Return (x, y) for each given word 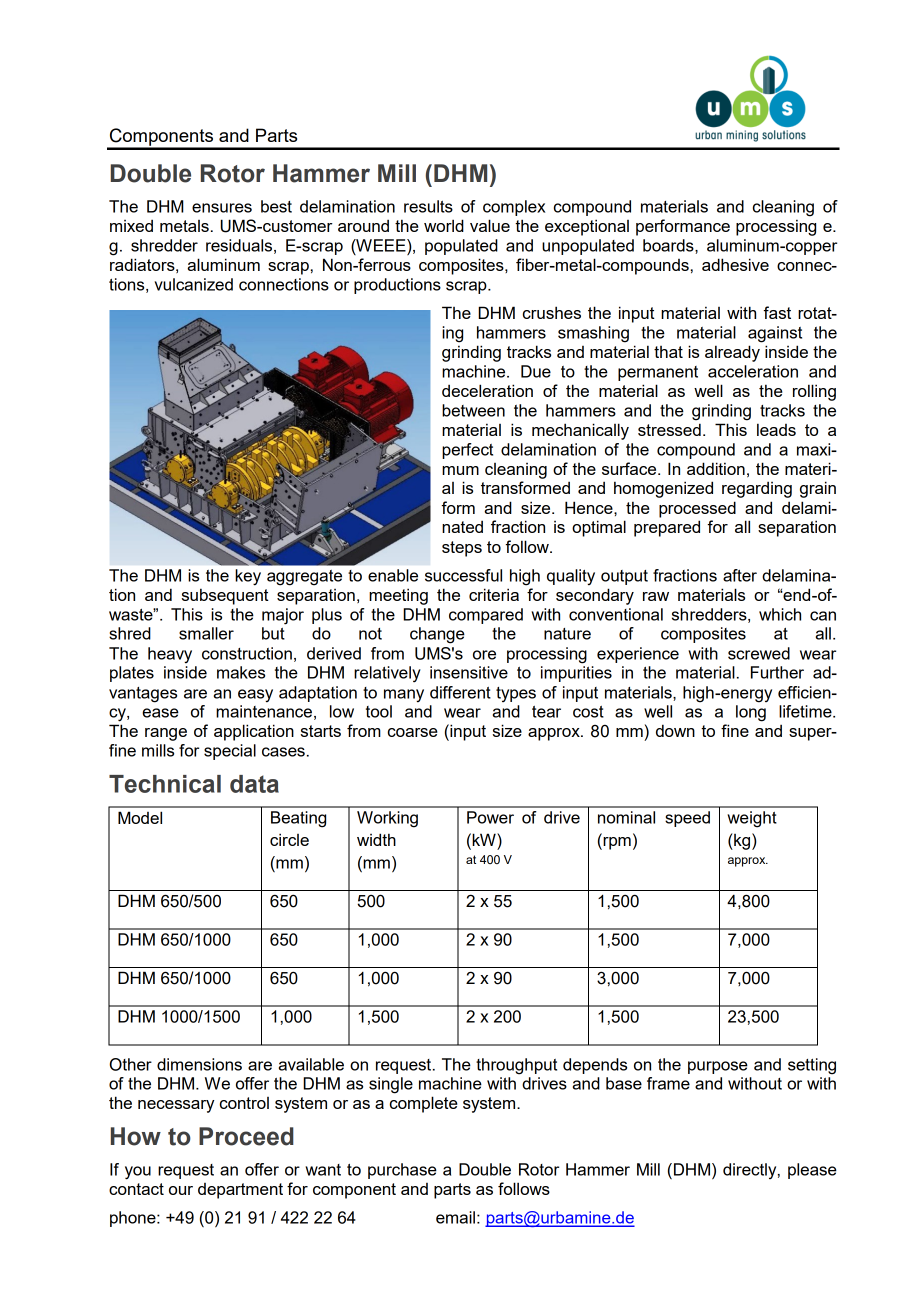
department (240, 1191)
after (740, 575)
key (248, 577)
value (490, 225)
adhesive (735, 264)
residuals (239, 245)
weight (752, 819)
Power (490, 817)
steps (462, 549)
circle (289, 839)
